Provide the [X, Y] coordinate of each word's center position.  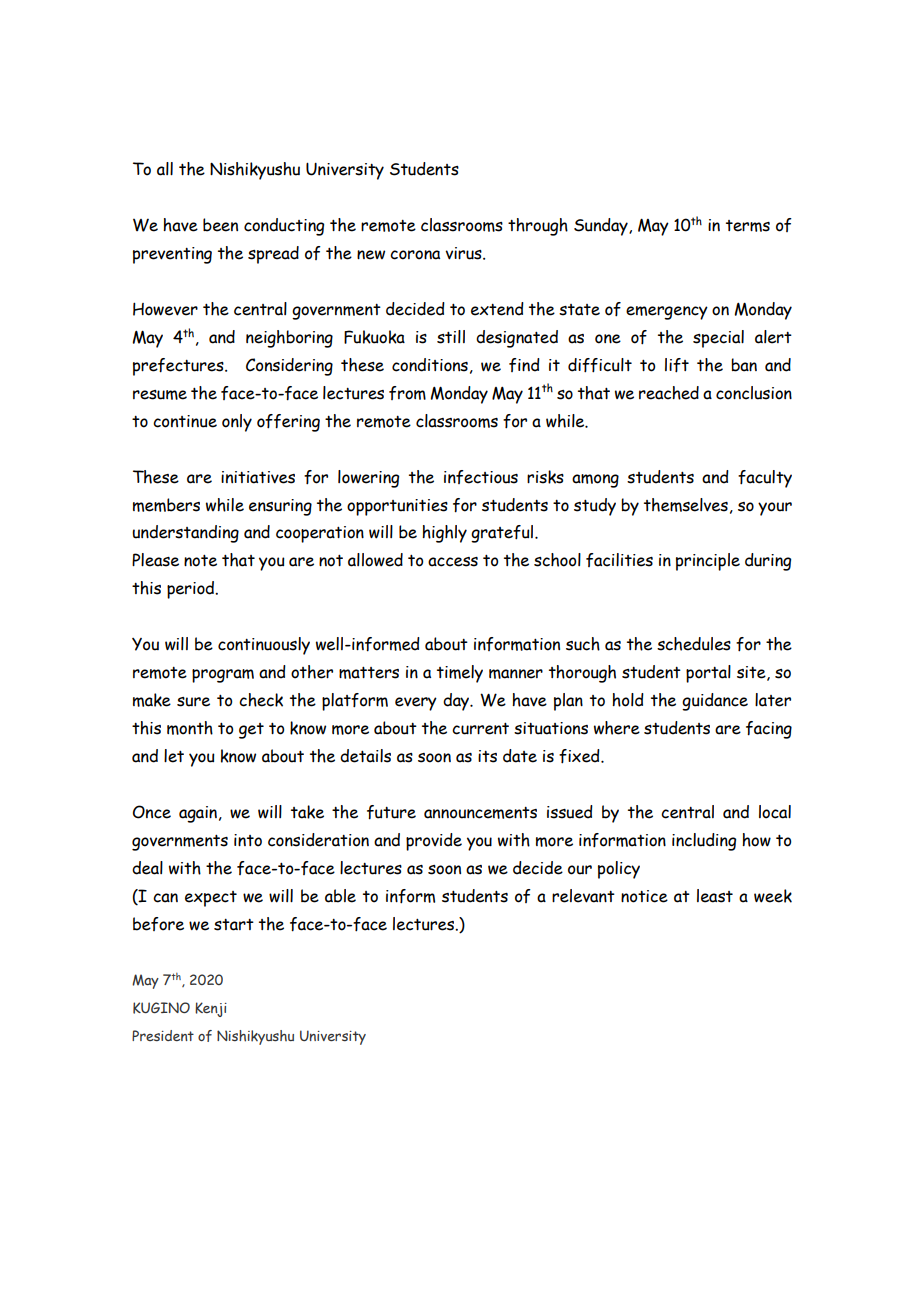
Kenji [211, 1009]
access [453, 562]
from [407, 393]
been [220, 225]
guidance [715, 702]
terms [748, 226]
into [248, 840]
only [237, 423]
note [200, 561]
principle [708, 562]
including [704, 842]
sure [193, 702]
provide [434, 842]
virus [464, 253]
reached [669, 393]
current [480, 729]
